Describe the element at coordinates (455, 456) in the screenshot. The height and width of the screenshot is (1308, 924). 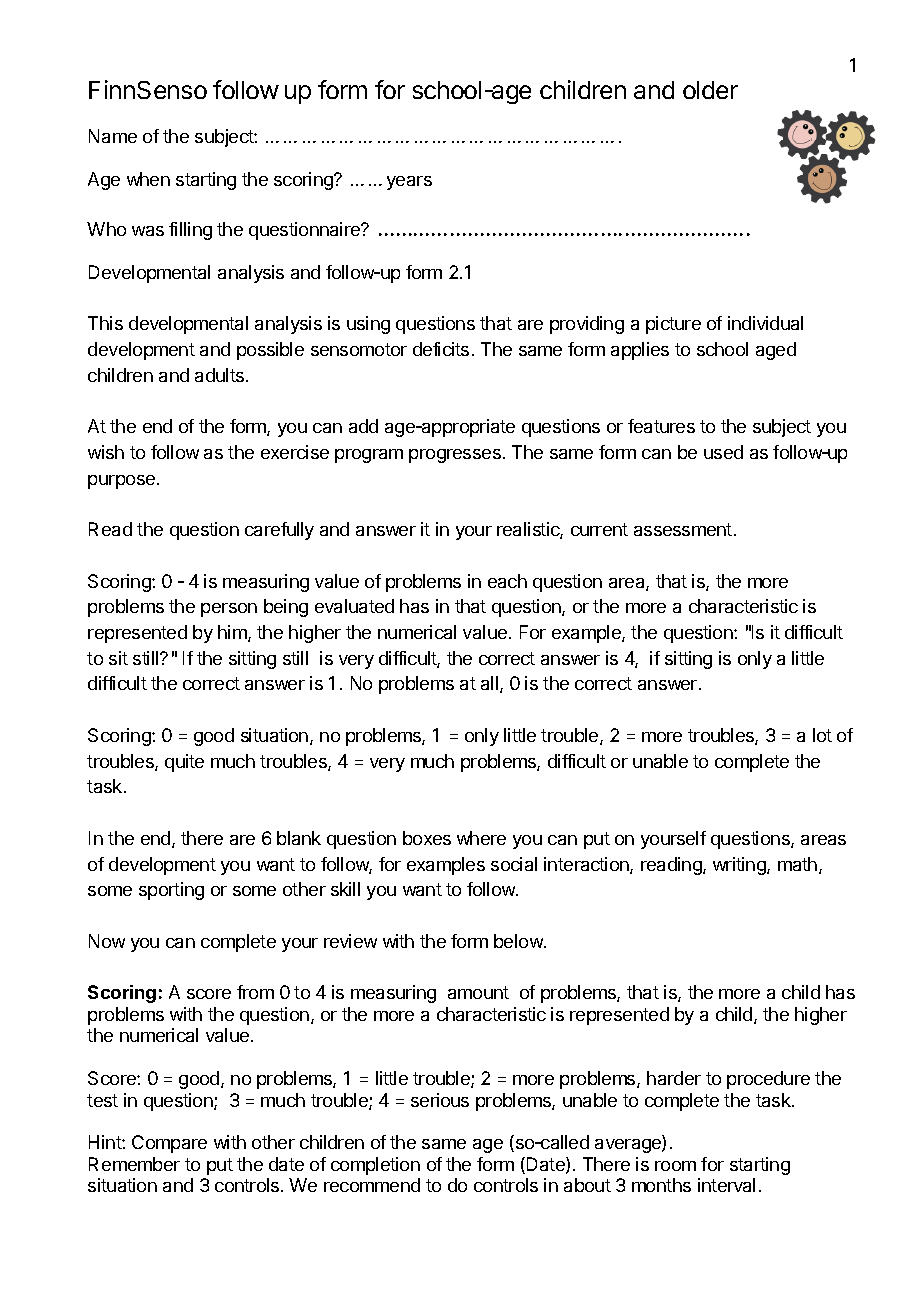
I see `progresses` at that location.
